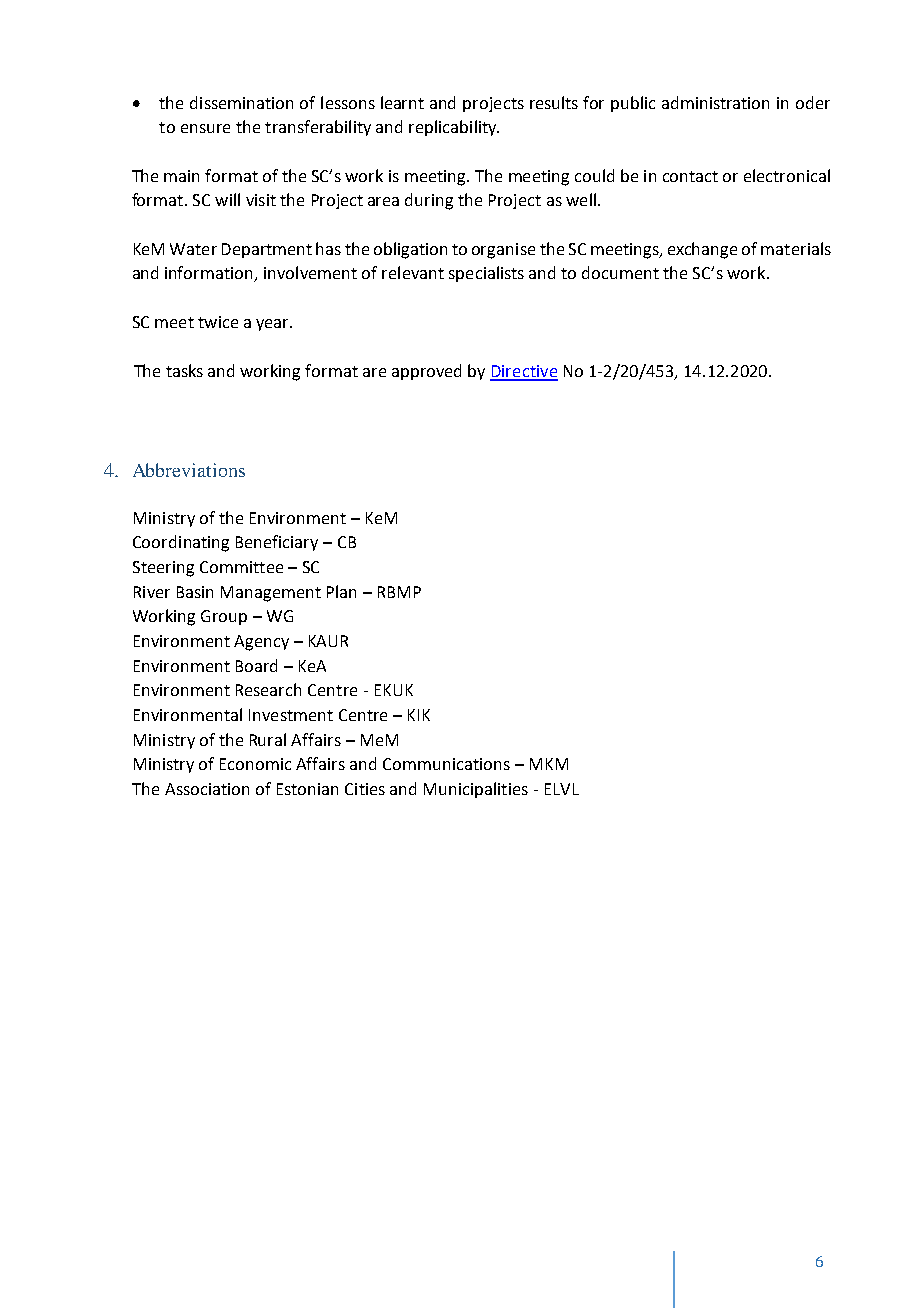  What do you see at coordinates (426, 372) in the page?
I see `approved` at bounding box center [426, 372].
